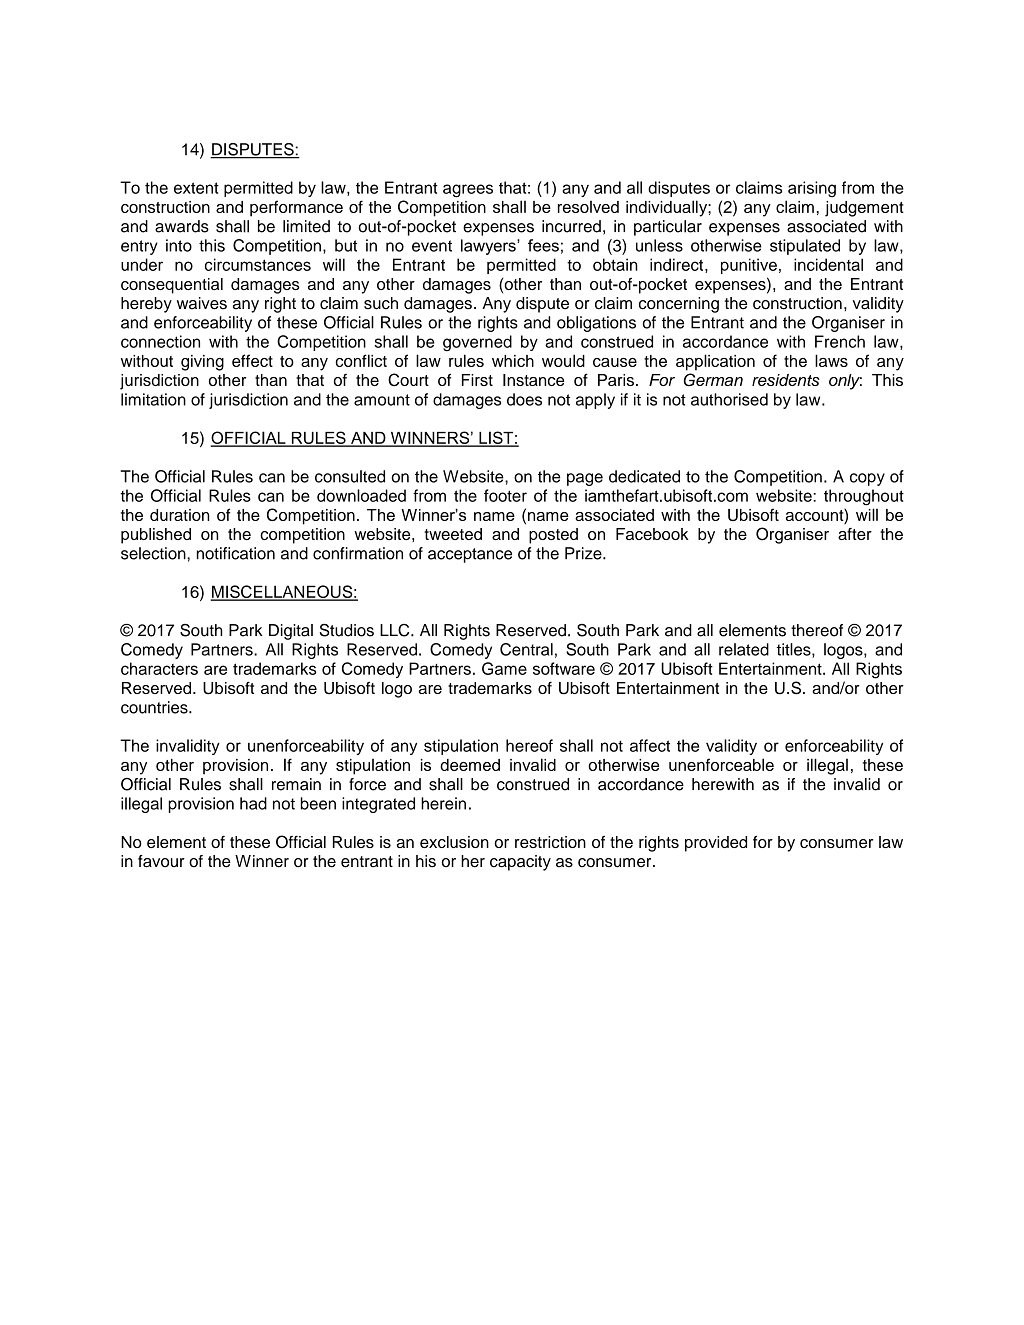  I want to click on capacity, so click(520, 863).
